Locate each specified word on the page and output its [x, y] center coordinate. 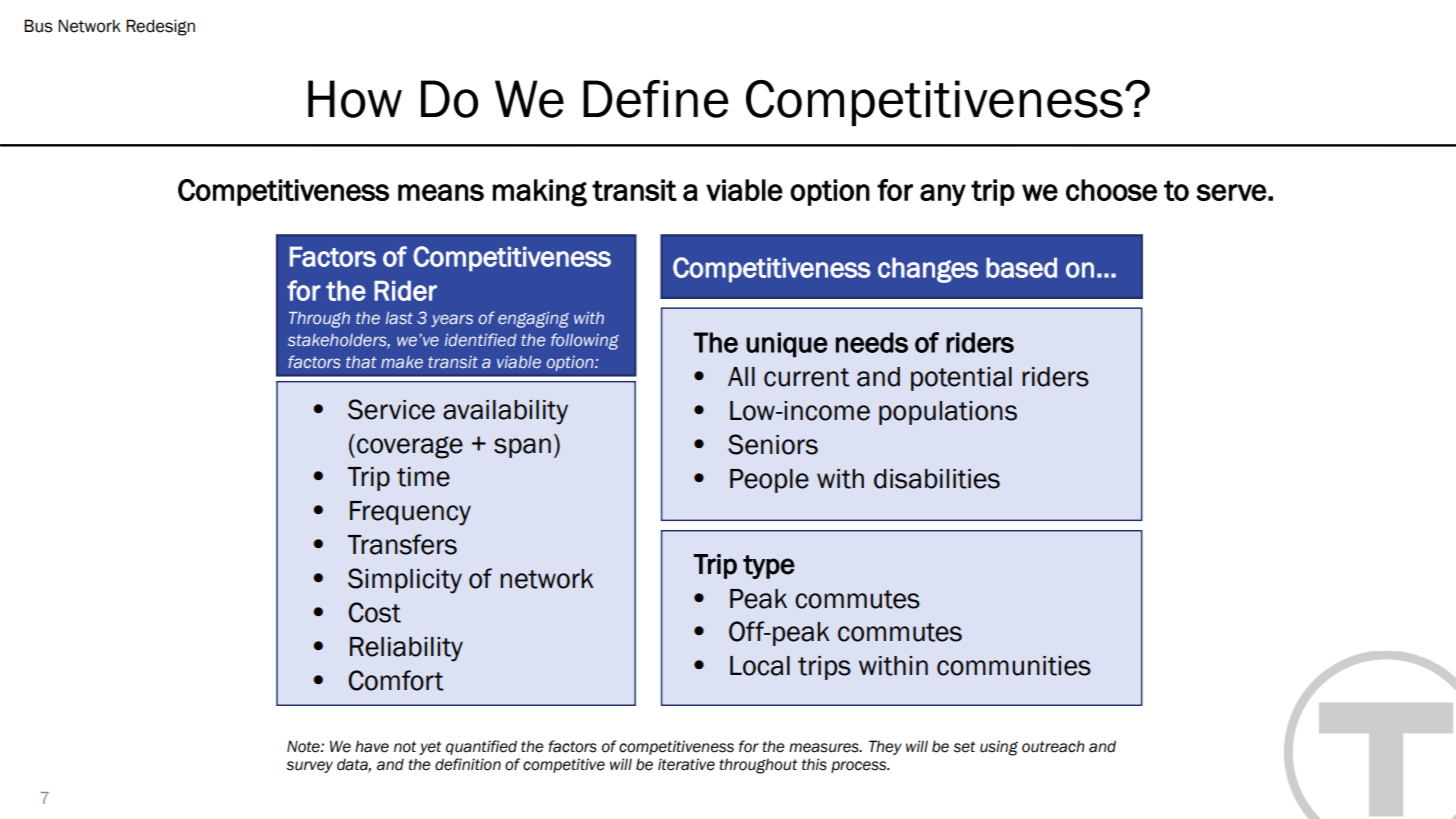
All [741, 376]
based [1021, 267]
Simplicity [405, 581]
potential [961, 379]
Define [655, 99]
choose [1111, 190]
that [361, 362]
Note [304, 746]
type [769, 567]
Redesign [160, 27]
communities [1014, 666]
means [441, 192]
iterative [686, 764]
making [540, 193]
